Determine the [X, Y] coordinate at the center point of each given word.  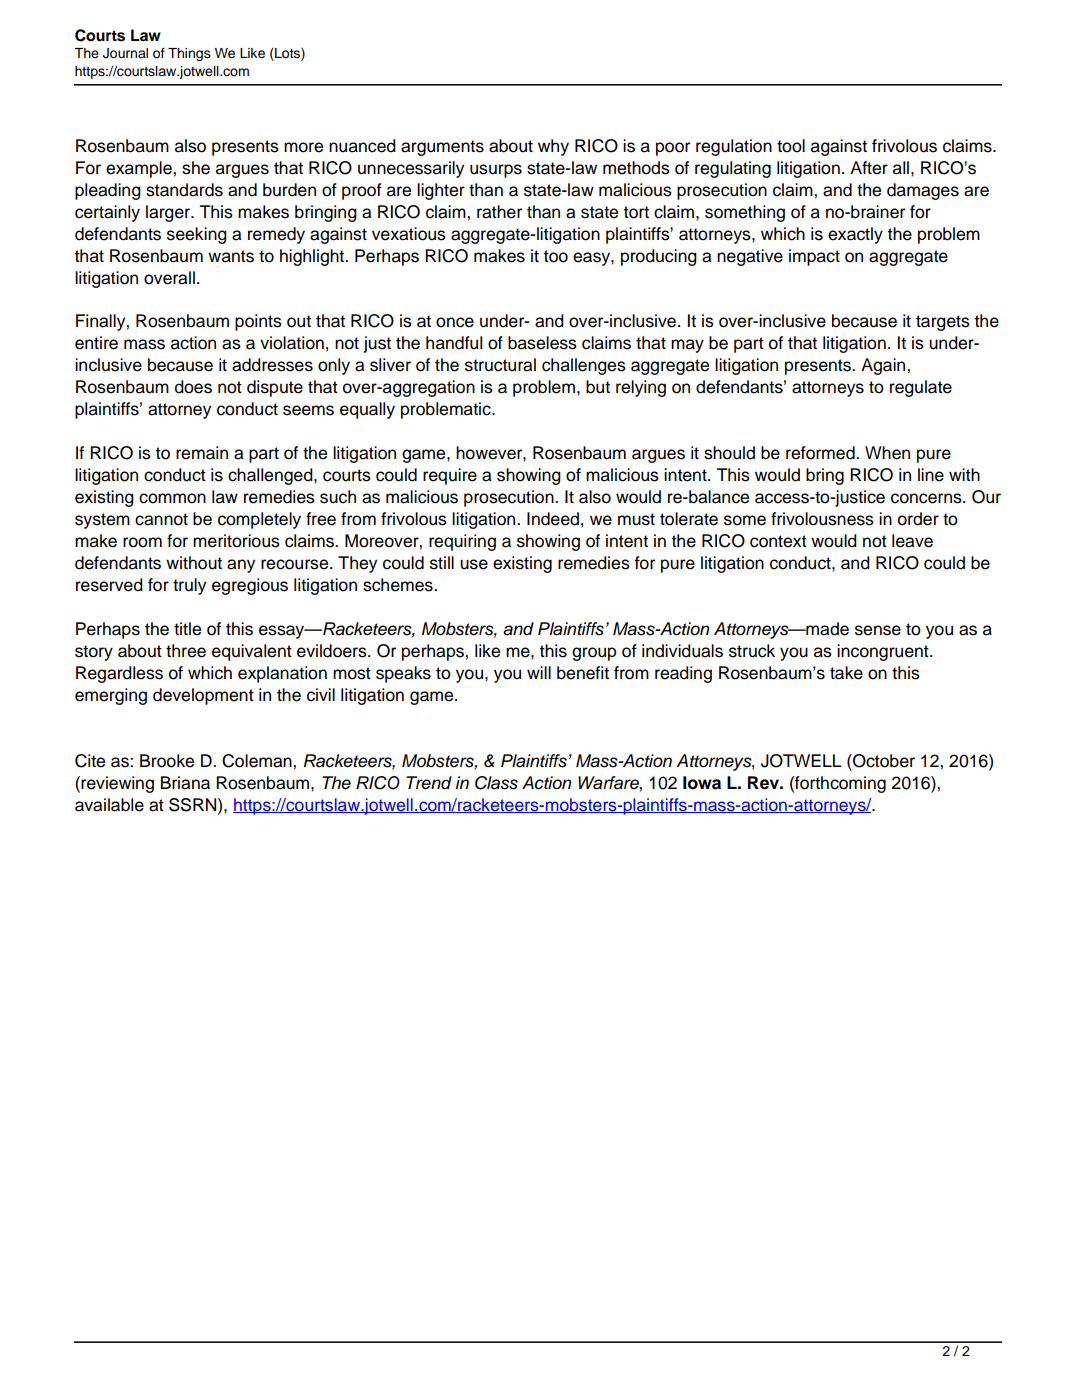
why [553, 147]
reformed [821, 453]
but [598, 387]
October [883, 761]
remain [202, 453]
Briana [185, 783]
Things [189, 54]
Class [496, 783]
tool [791, 146]
